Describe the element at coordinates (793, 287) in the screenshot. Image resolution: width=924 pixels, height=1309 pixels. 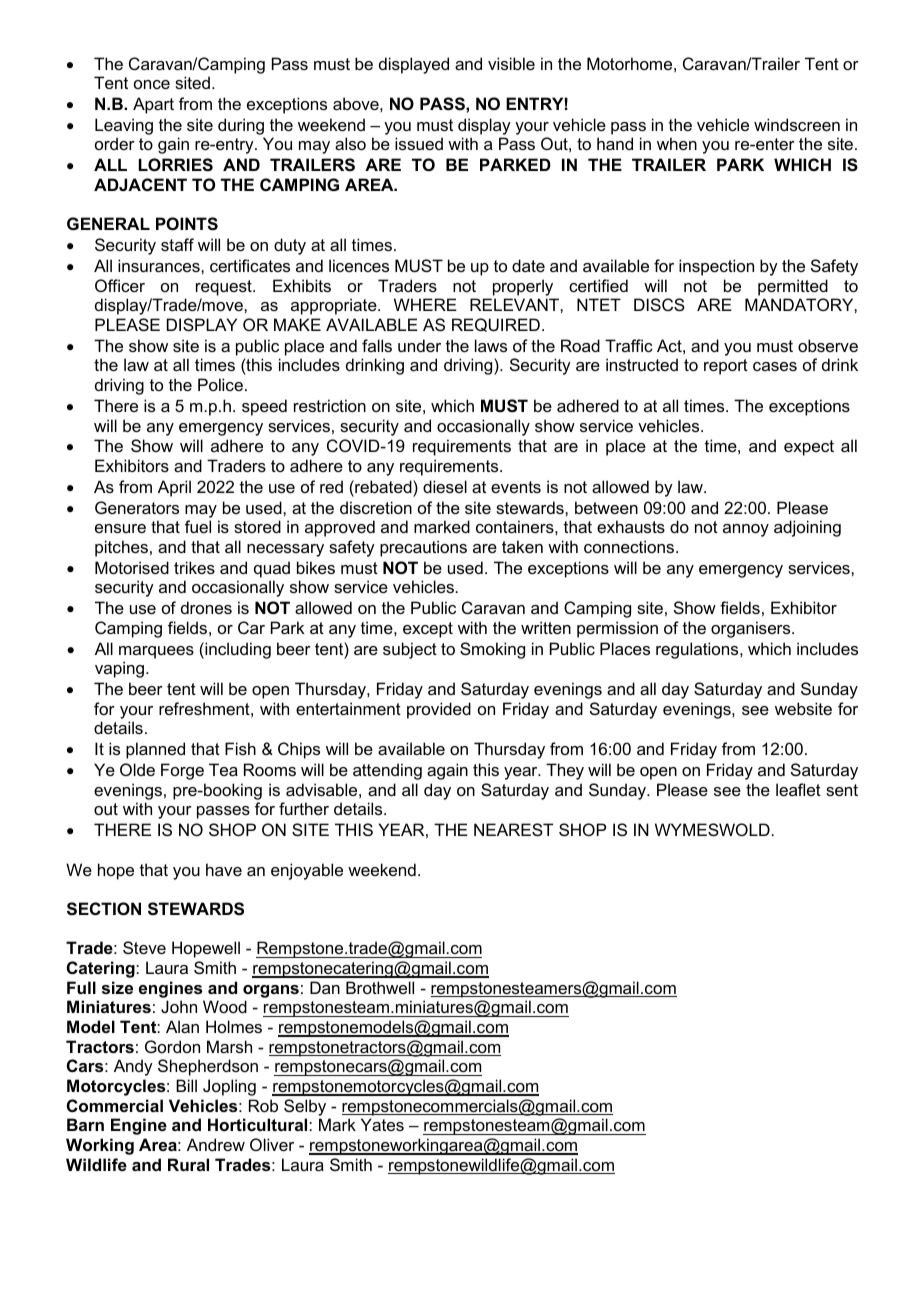
I see `permitted` at that location.
